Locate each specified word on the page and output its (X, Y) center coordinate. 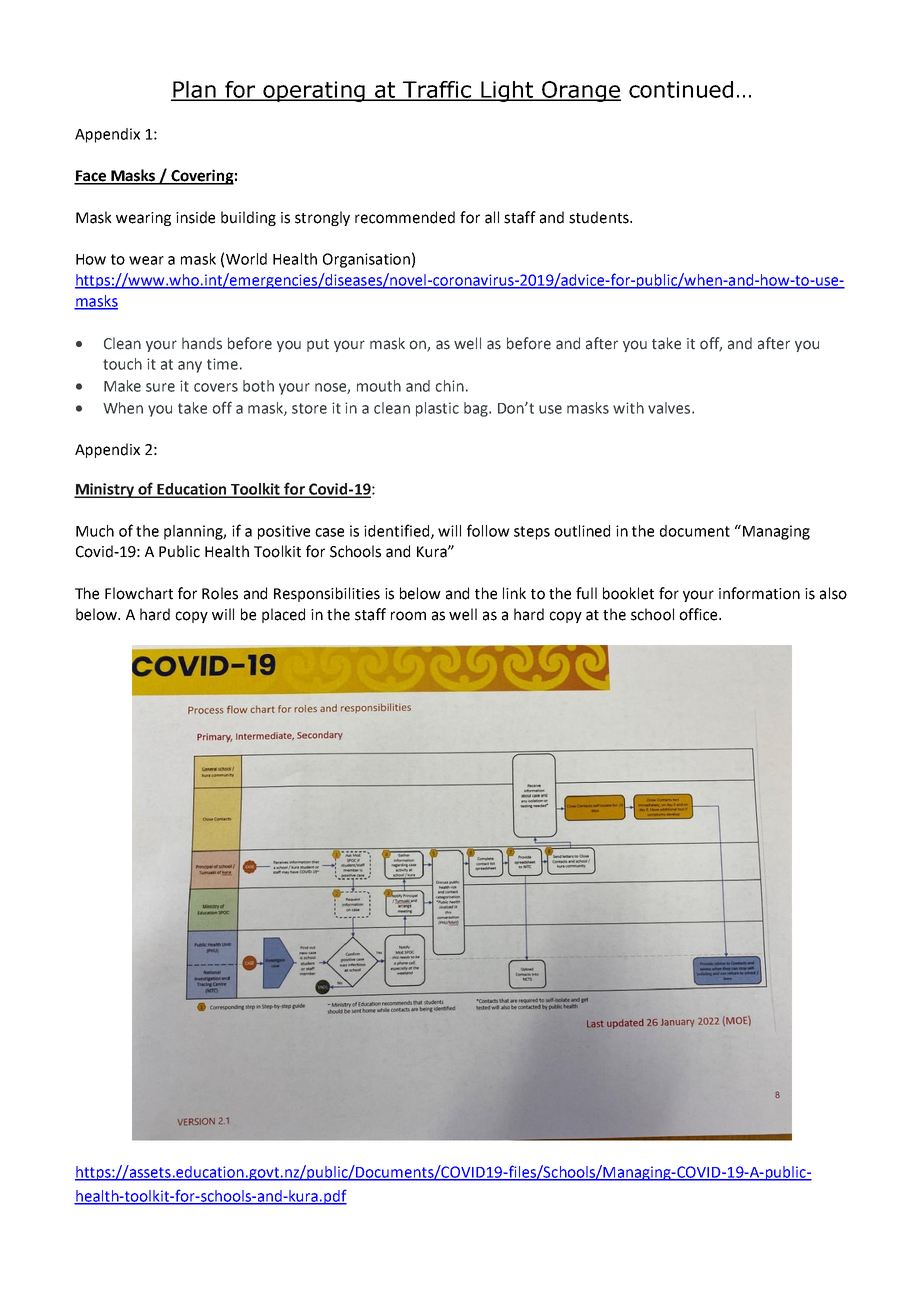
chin (449, 386)
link (514, 593)
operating (314, 91)
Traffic (437, 90)
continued (681, 89)
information (759, 593)
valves (670, 408)
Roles (220, 593)
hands (202, 343)
